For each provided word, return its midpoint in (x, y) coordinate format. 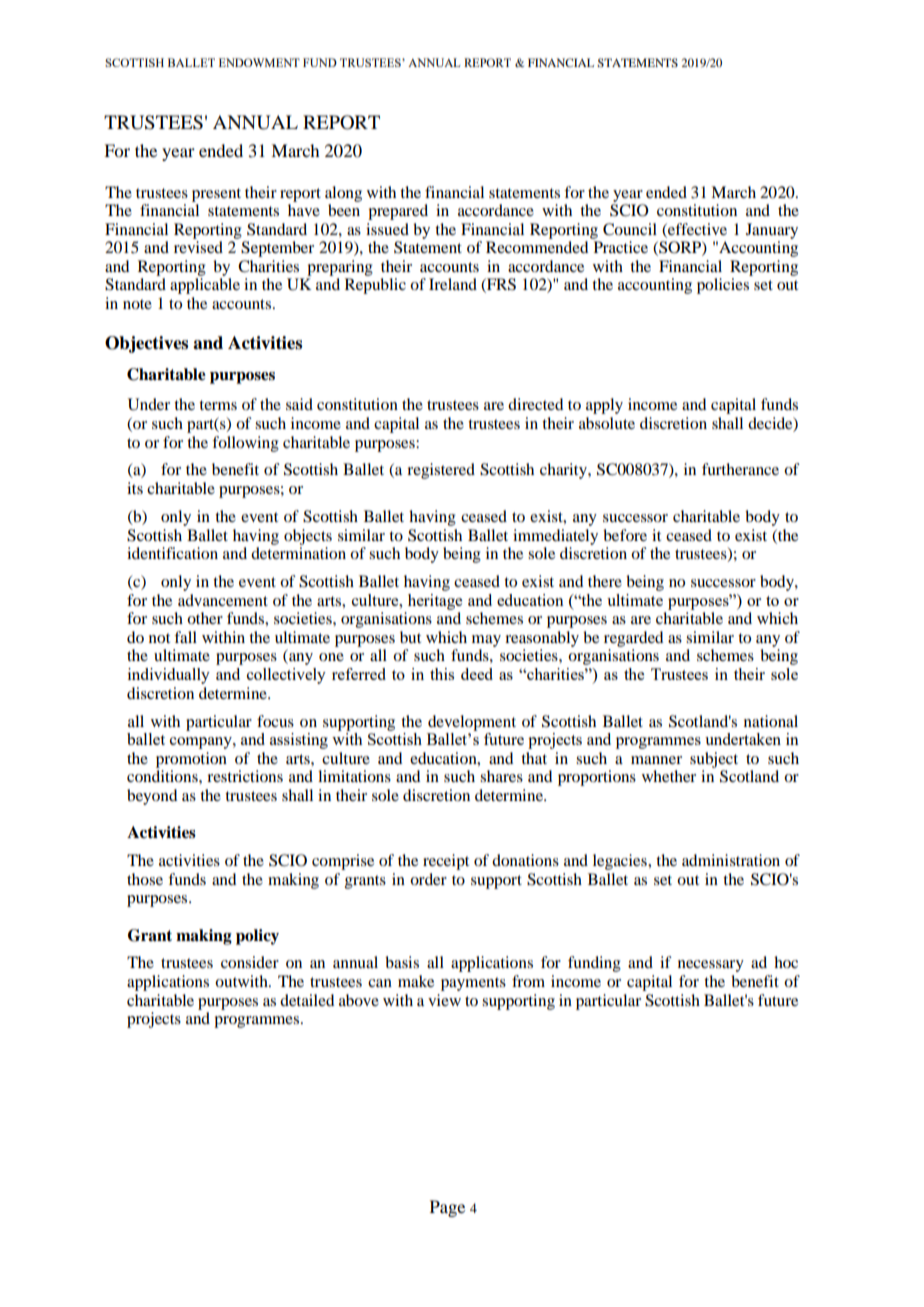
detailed (307, 1000)
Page (447, 1208)
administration (731, 860)
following (245, 444)
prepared (398, 212)
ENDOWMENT (259, 62)
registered (441, 471)
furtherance (740, 469)
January (772, 231)
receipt (446, 862)
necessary (711, 966)
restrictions (245, 776)
